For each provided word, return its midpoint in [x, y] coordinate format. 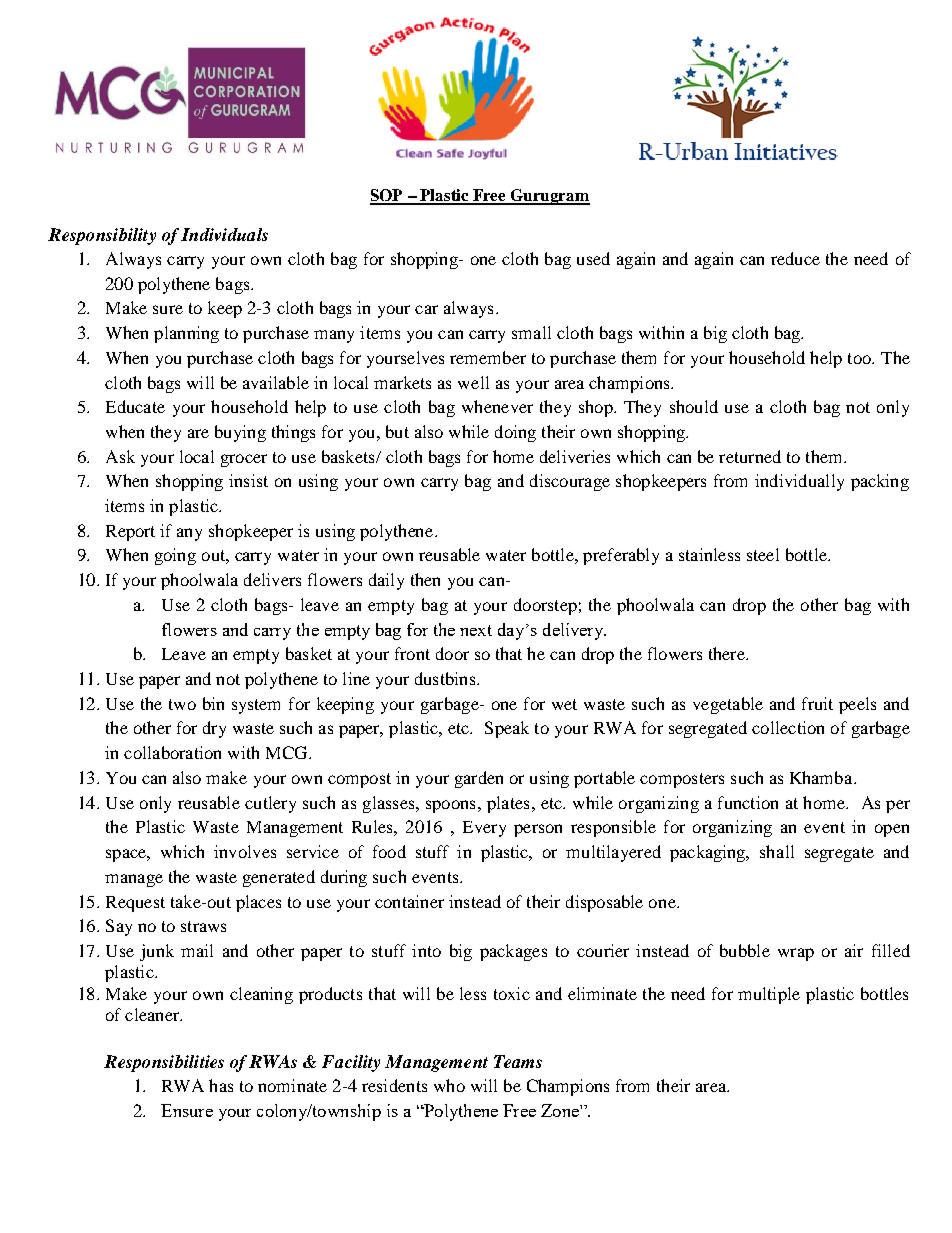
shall [777, 851]
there [728, 653]
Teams [518, 1061]
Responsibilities [164, 1063]
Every [484, 829]
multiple [769, 995]
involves [245, 851]
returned [750, 456]
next [476, 630]
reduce [795, 258]
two [182, 704]
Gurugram [549, 197]
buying [240, 433]
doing [515, 433]
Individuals [224, 234]
